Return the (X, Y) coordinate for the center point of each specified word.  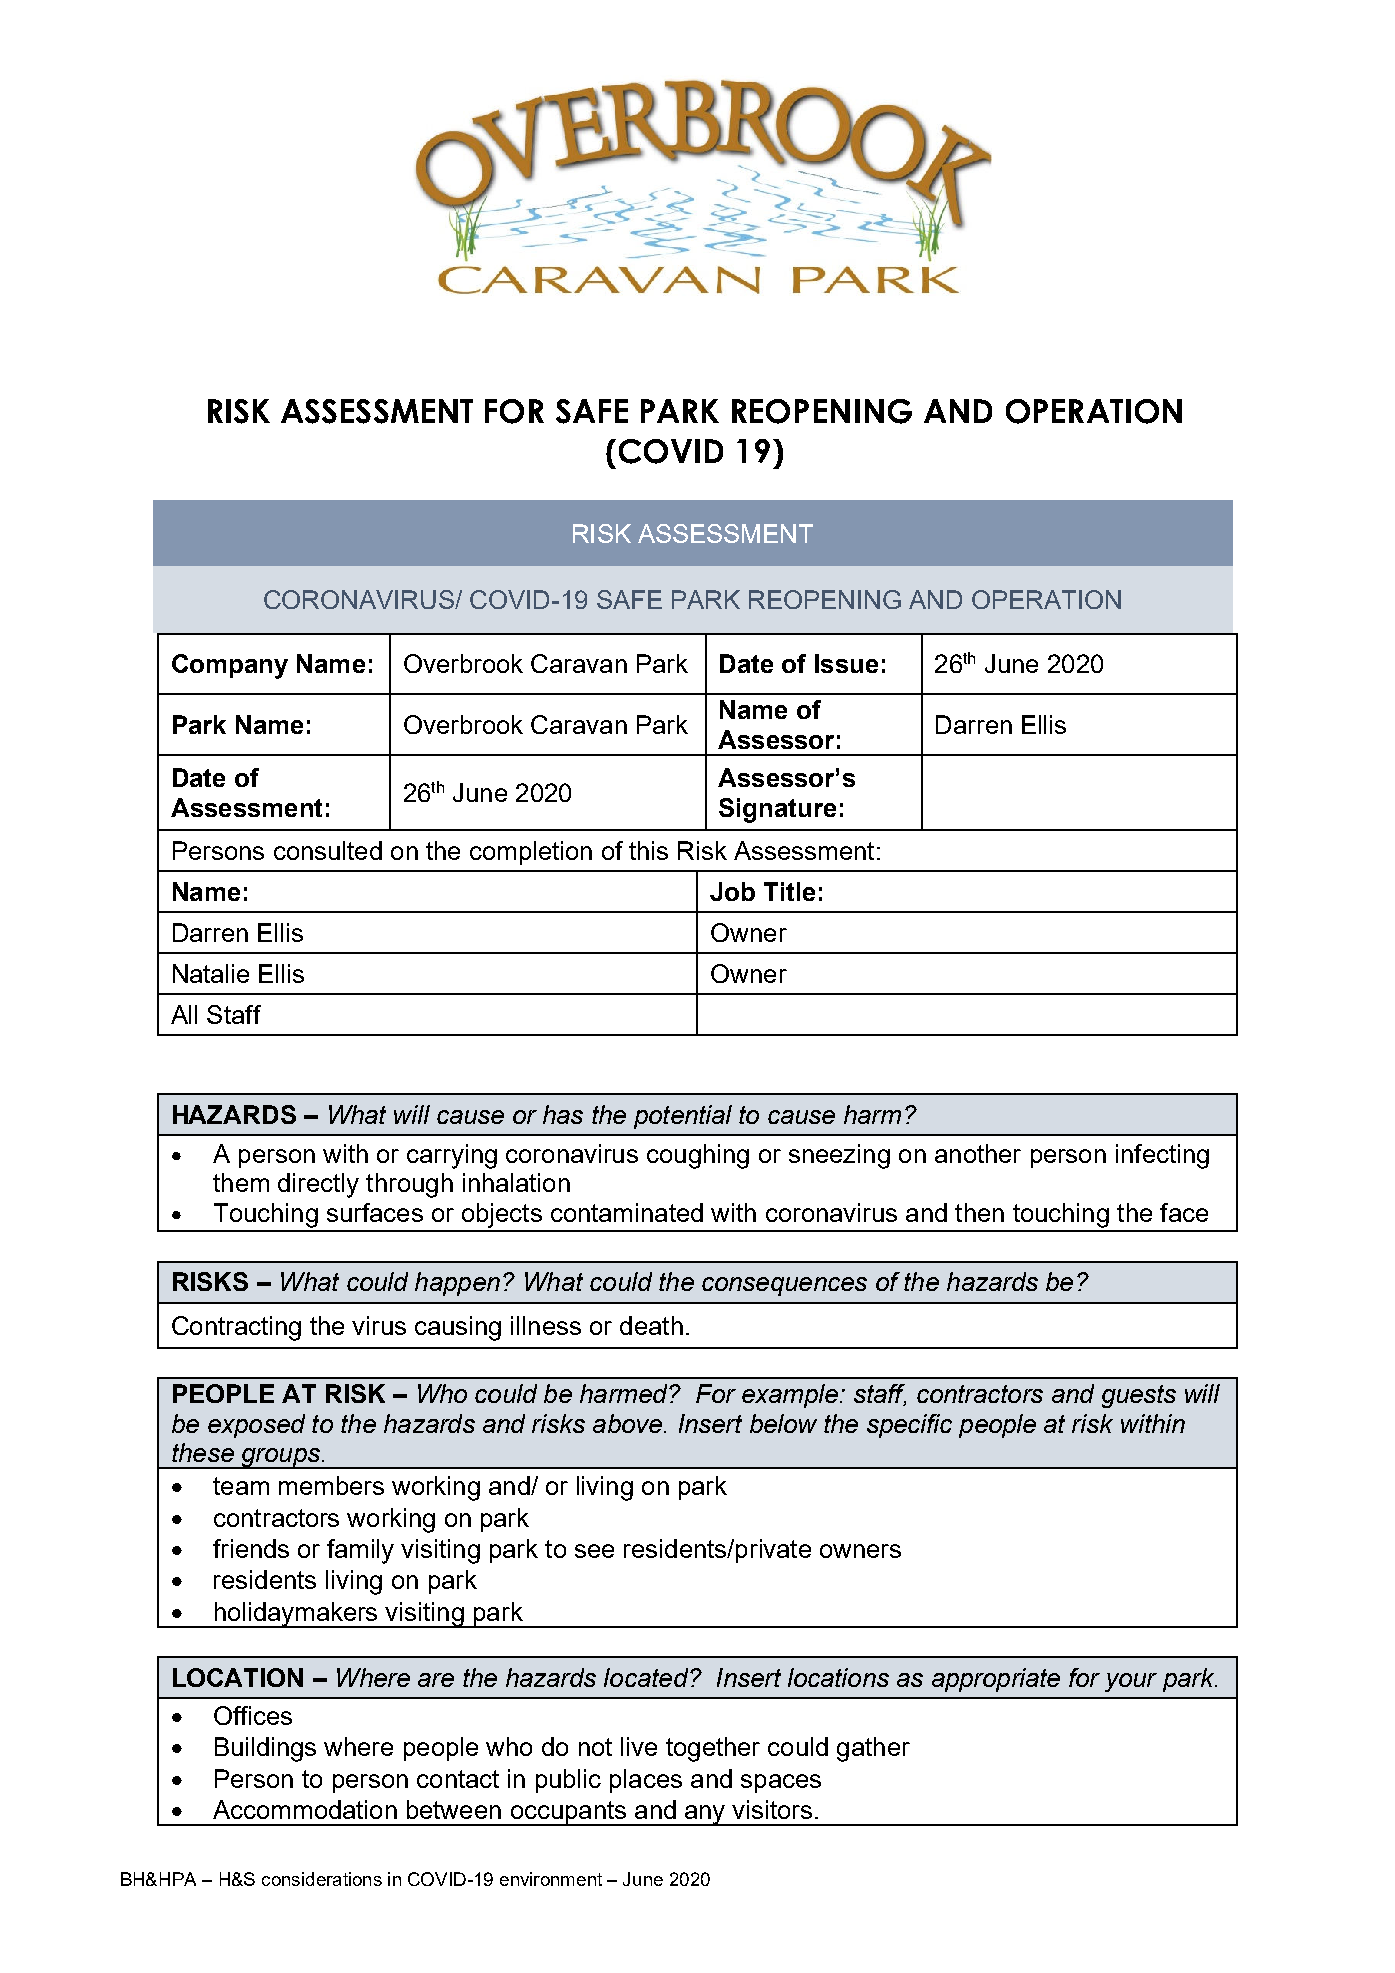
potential (683, 1117)
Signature (777, 810)
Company (230, 666)
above (627, 1423)
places (646, 1781)
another (978, 1153)
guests (1139, 1396)
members (331, 1485)
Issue (846, 663)
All (184, 1014)
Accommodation (305, 1809)
